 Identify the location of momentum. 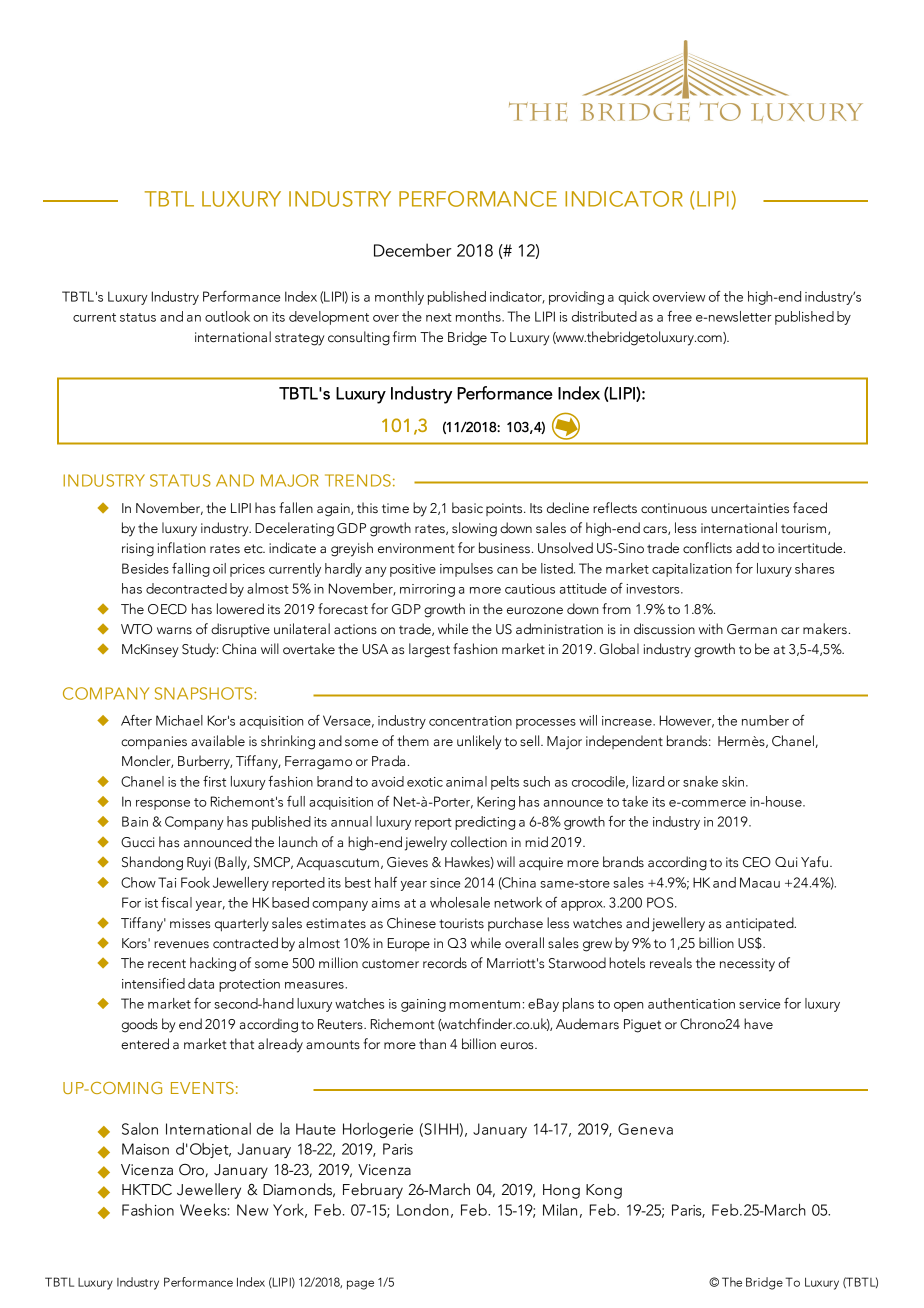
(484, 1004).
